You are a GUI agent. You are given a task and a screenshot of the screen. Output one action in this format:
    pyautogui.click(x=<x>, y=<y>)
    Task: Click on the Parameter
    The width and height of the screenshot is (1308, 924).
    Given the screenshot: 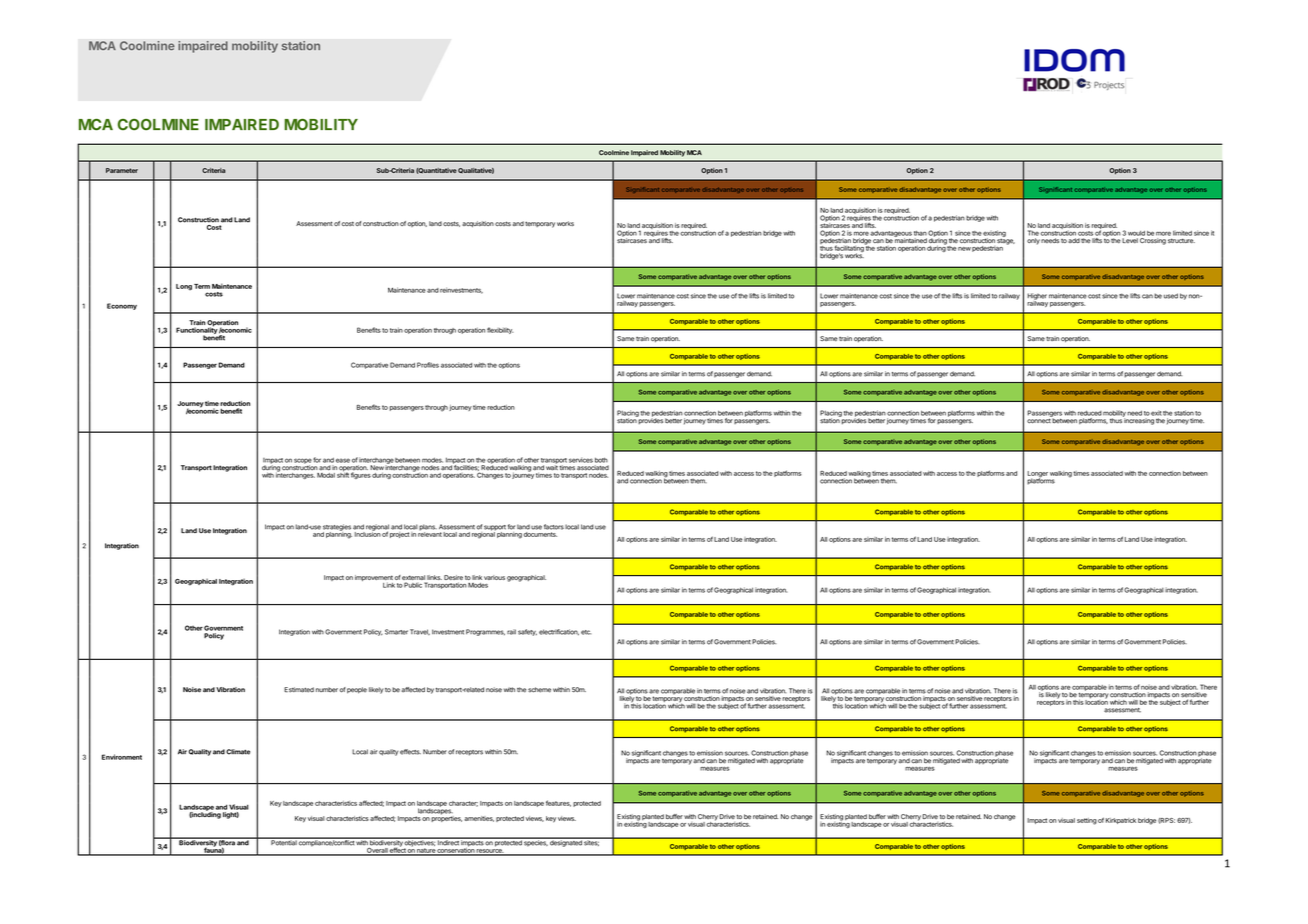 What is the action you would take?
    pyautogui.click(x=122, y=170)
